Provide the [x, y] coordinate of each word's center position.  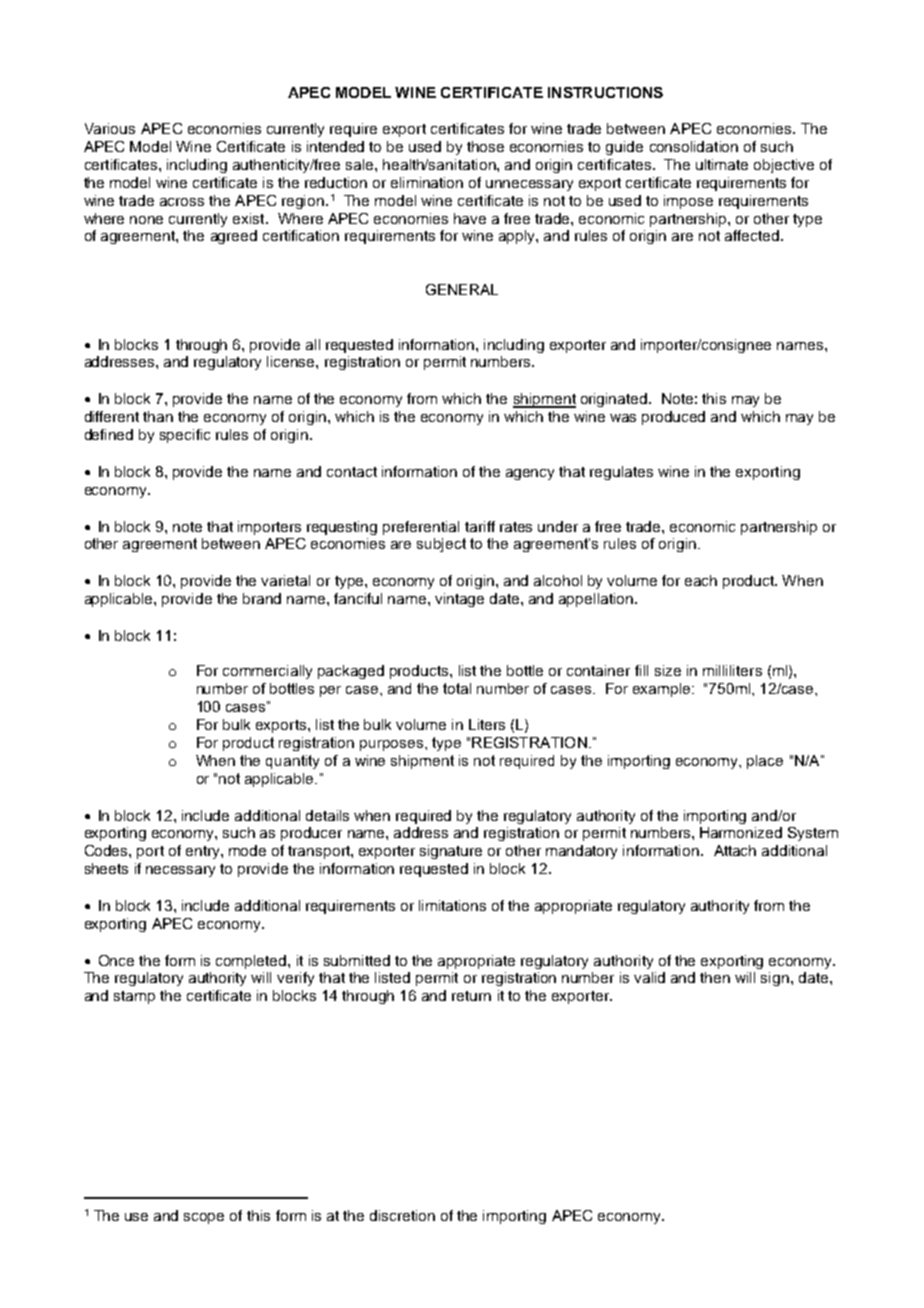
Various [110, 128]
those [485, 146]
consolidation [694, 146]
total [457, 688]
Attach [735, 850]
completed [252, 962]
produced [673, 418]
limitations [452, 905]
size [668, 670]
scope [204, 1218]
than [158, 416]
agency [530, 474]
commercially [267, 672]
